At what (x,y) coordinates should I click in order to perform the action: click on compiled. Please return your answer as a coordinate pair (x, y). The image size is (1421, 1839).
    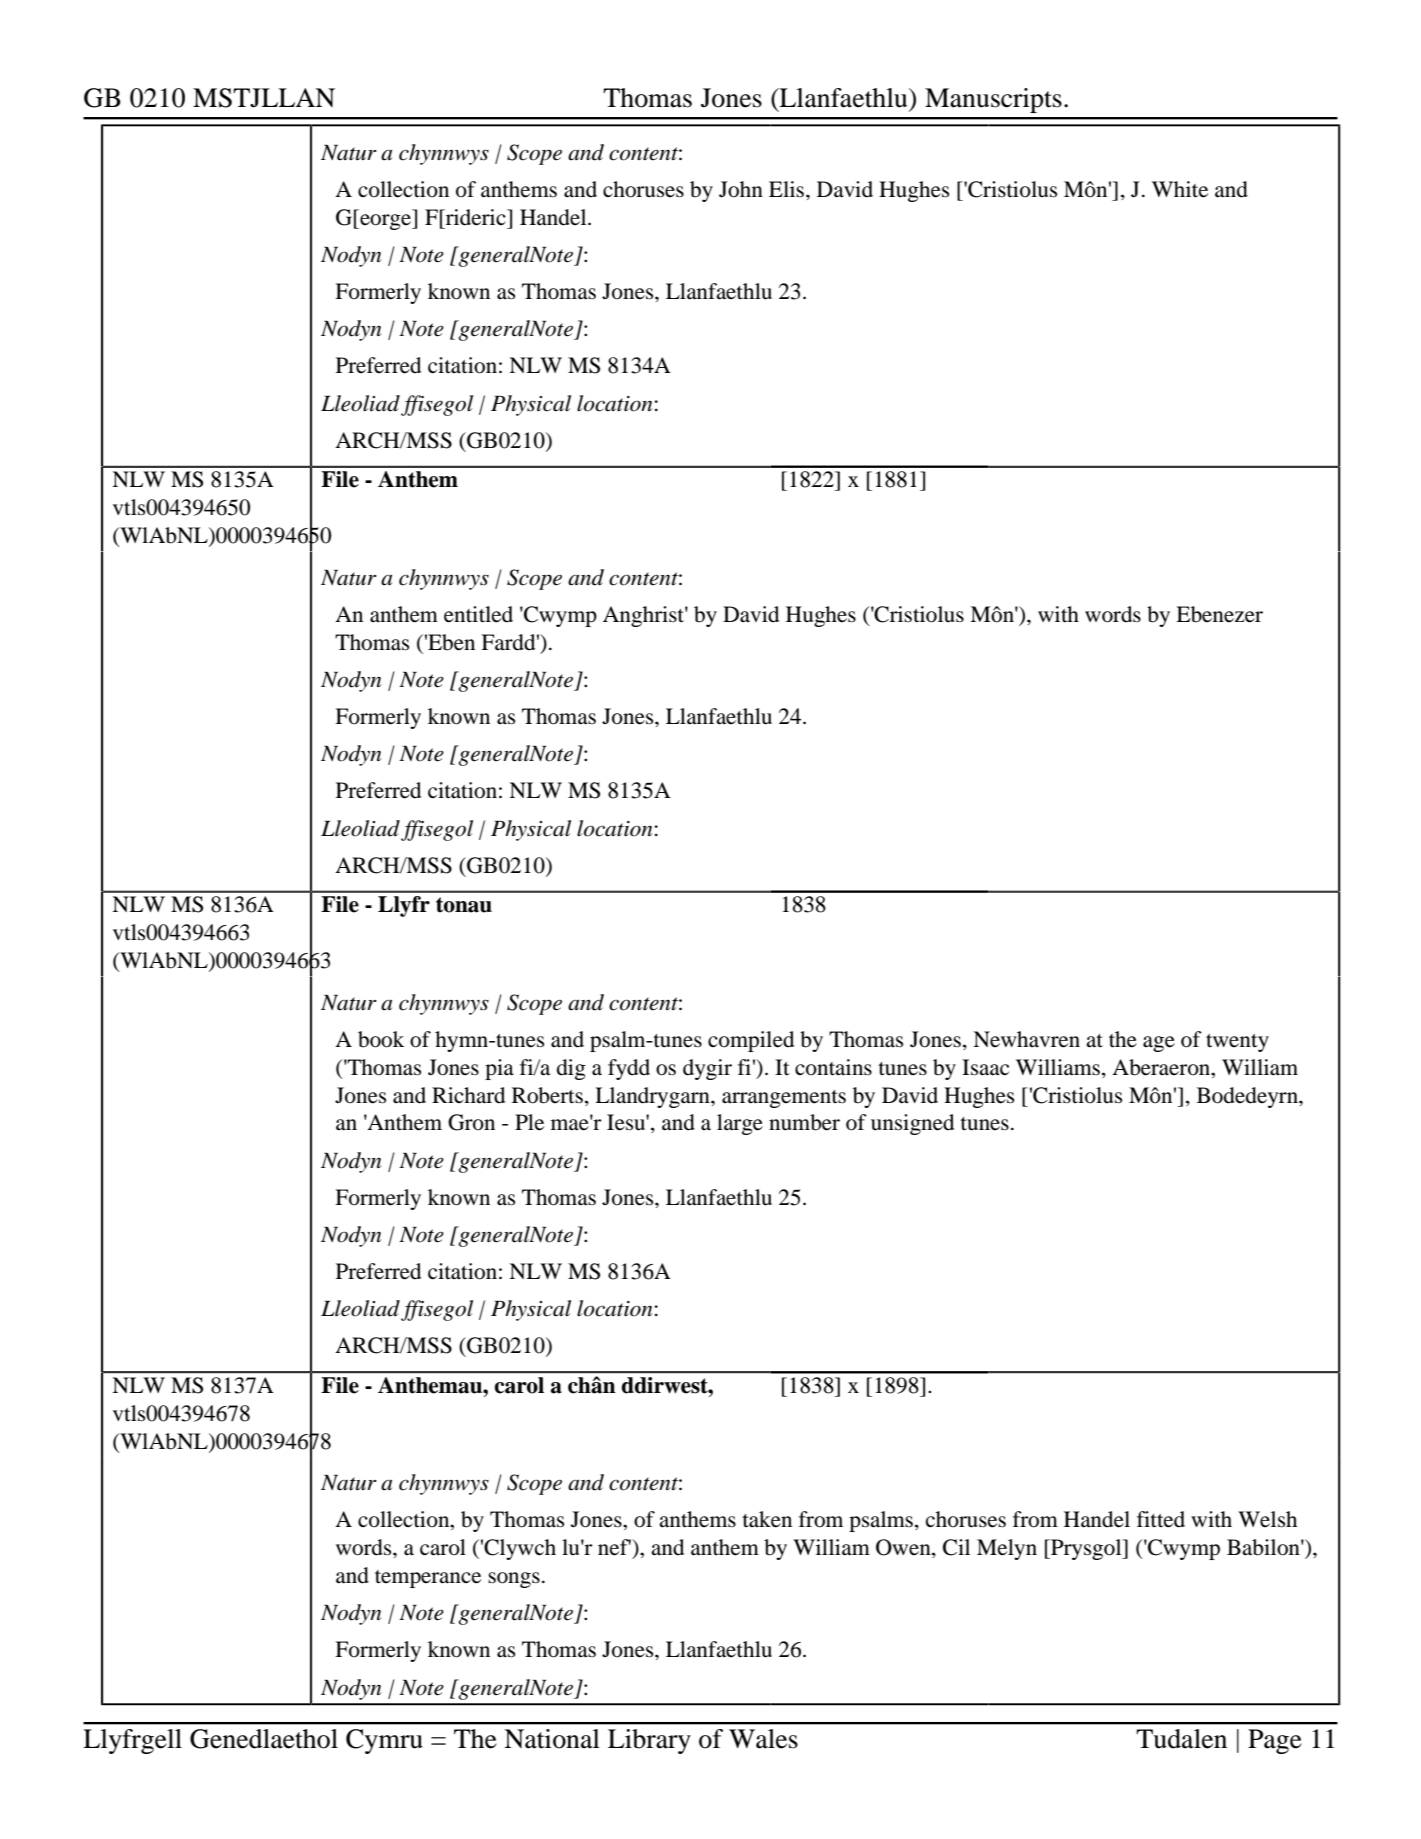
    Looking at the image, I should click on (751, 1041).
